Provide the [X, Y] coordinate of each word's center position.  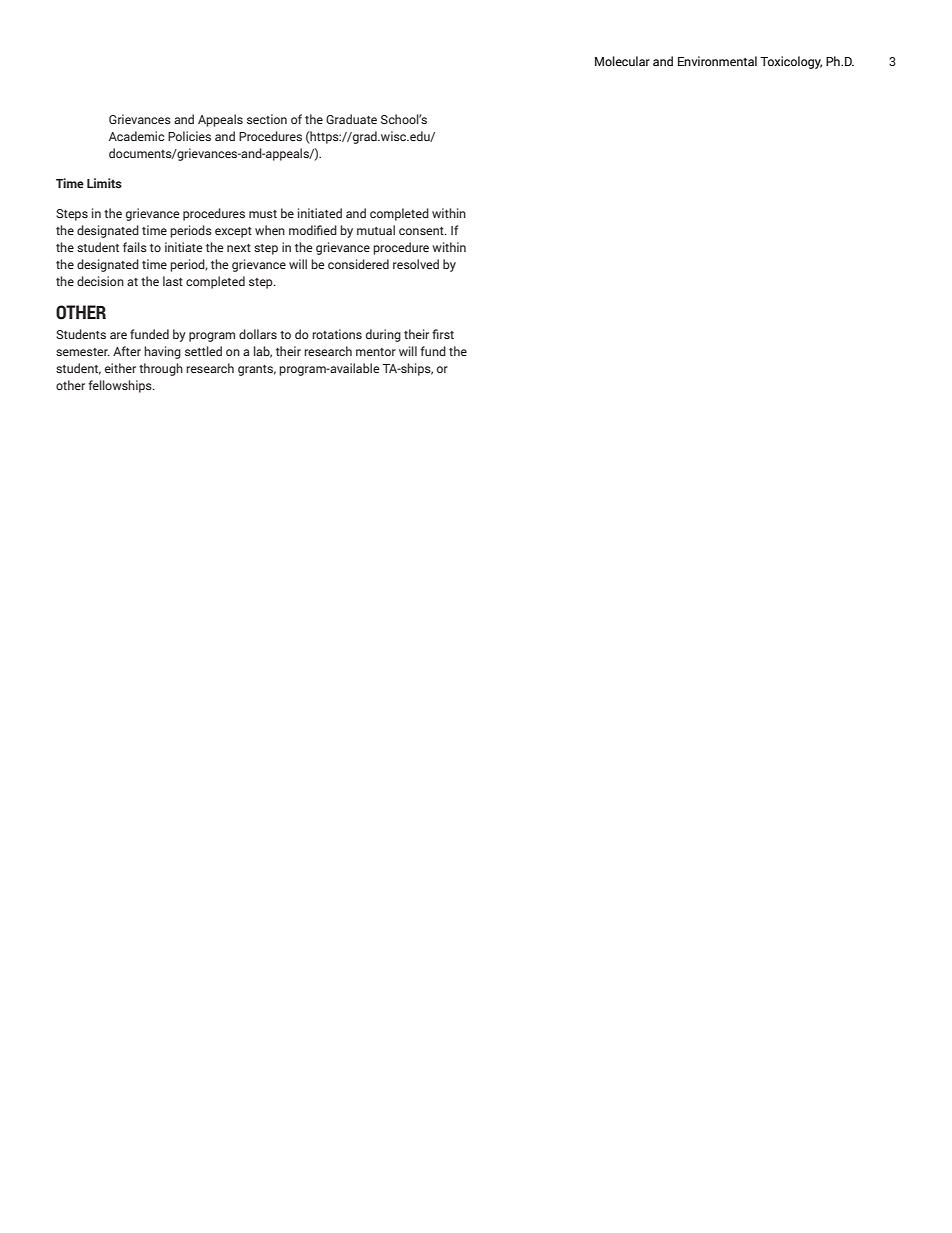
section [267, 119]
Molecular [622, 61]
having [162, 352]
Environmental [717, 61]
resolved [416, 264]
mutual [376, 230]
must [263, 214]
